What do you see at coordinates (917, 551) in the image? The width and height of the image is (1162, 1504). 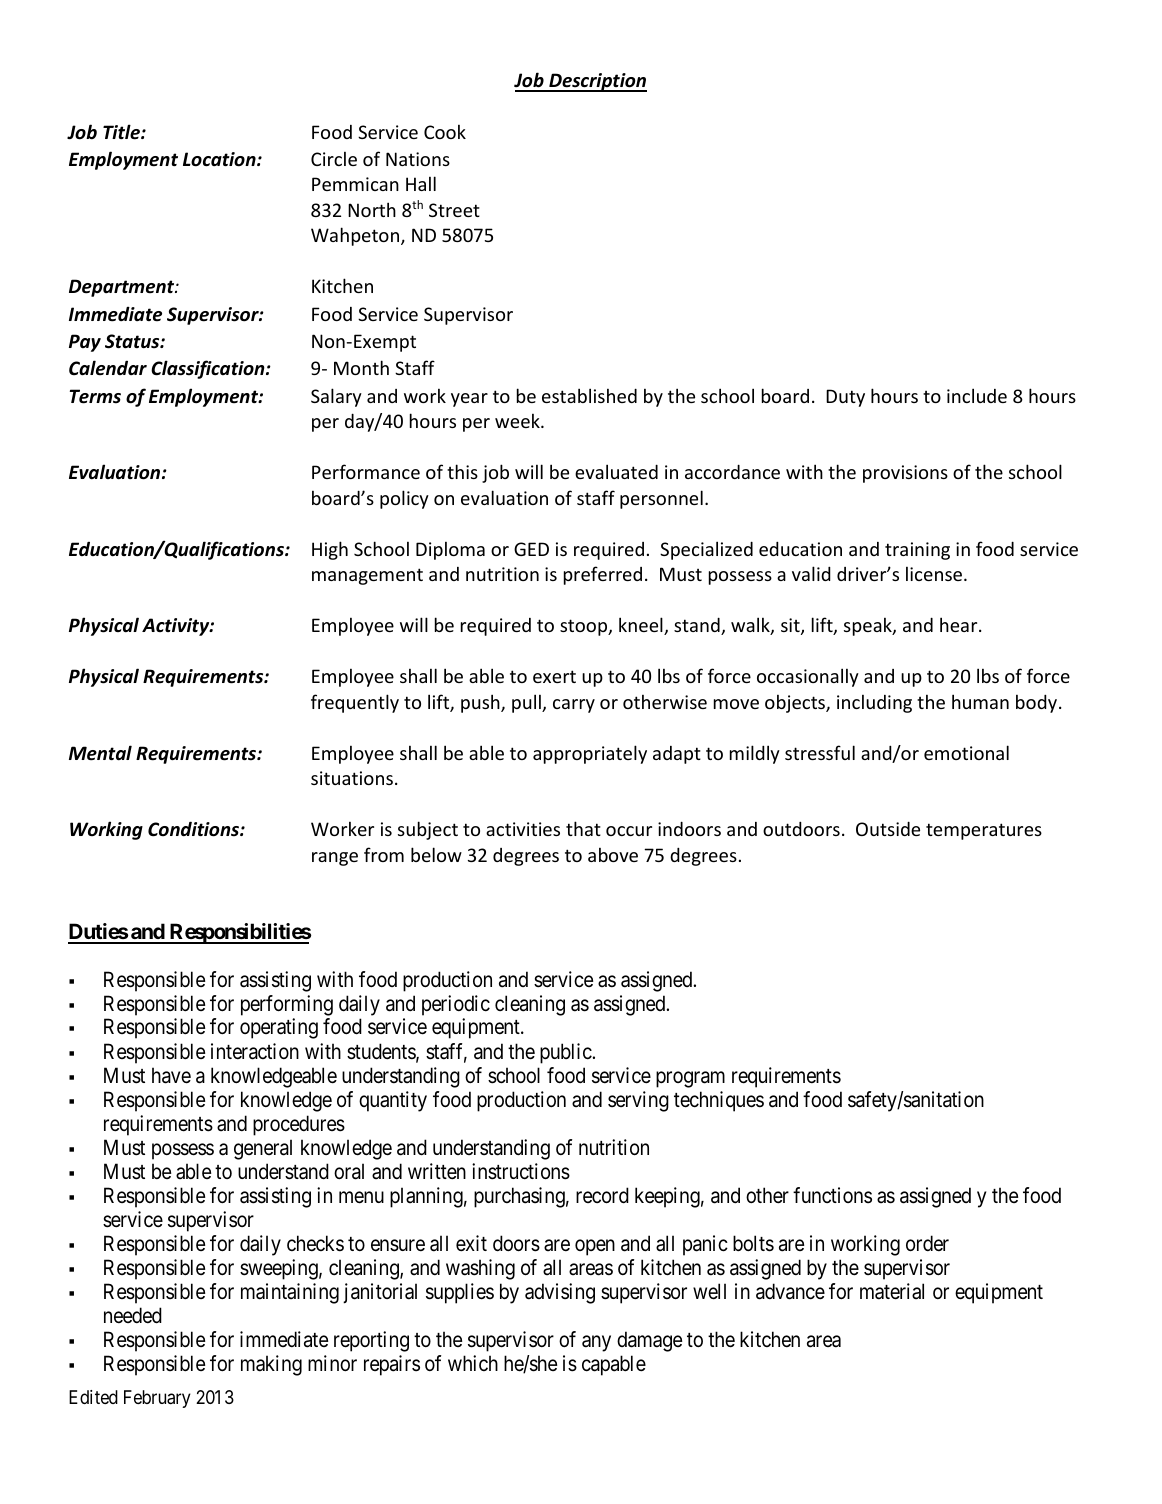 I see `training` at bounding box center [917, 551].
